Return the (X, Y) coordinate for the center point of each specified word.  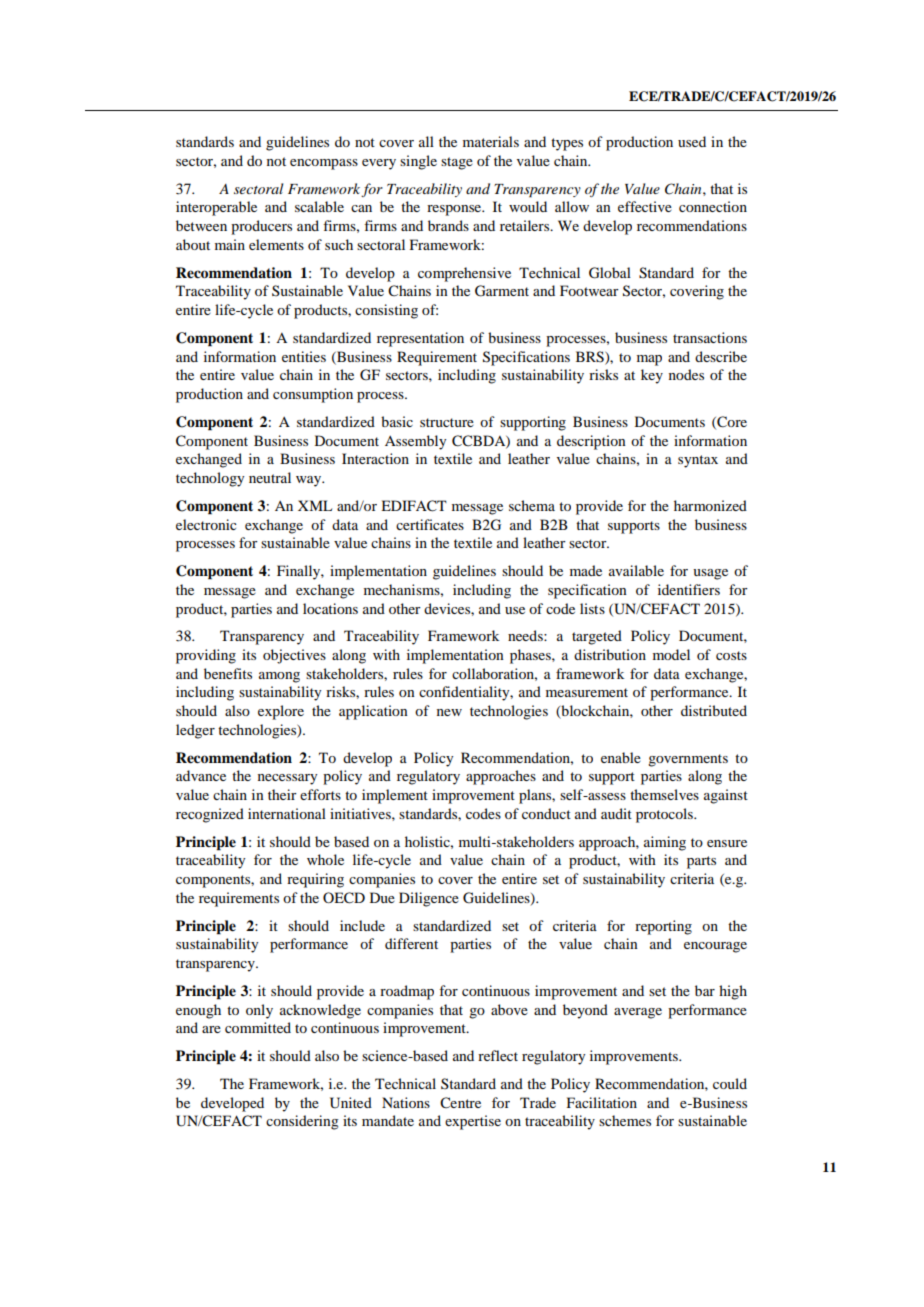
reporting (663, 927)
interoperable (216, 208)
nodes (686, 374)
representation (420, 339)
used (692, 141)
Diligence (429, 899)
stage (457, 163)
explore (281, 712)
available (636, 570)
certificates (430, 524)
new (449, 712)
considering (302, 1122)
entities (304, 356)
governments (688, 760)
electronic (206, 524)
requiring (315, 880)
